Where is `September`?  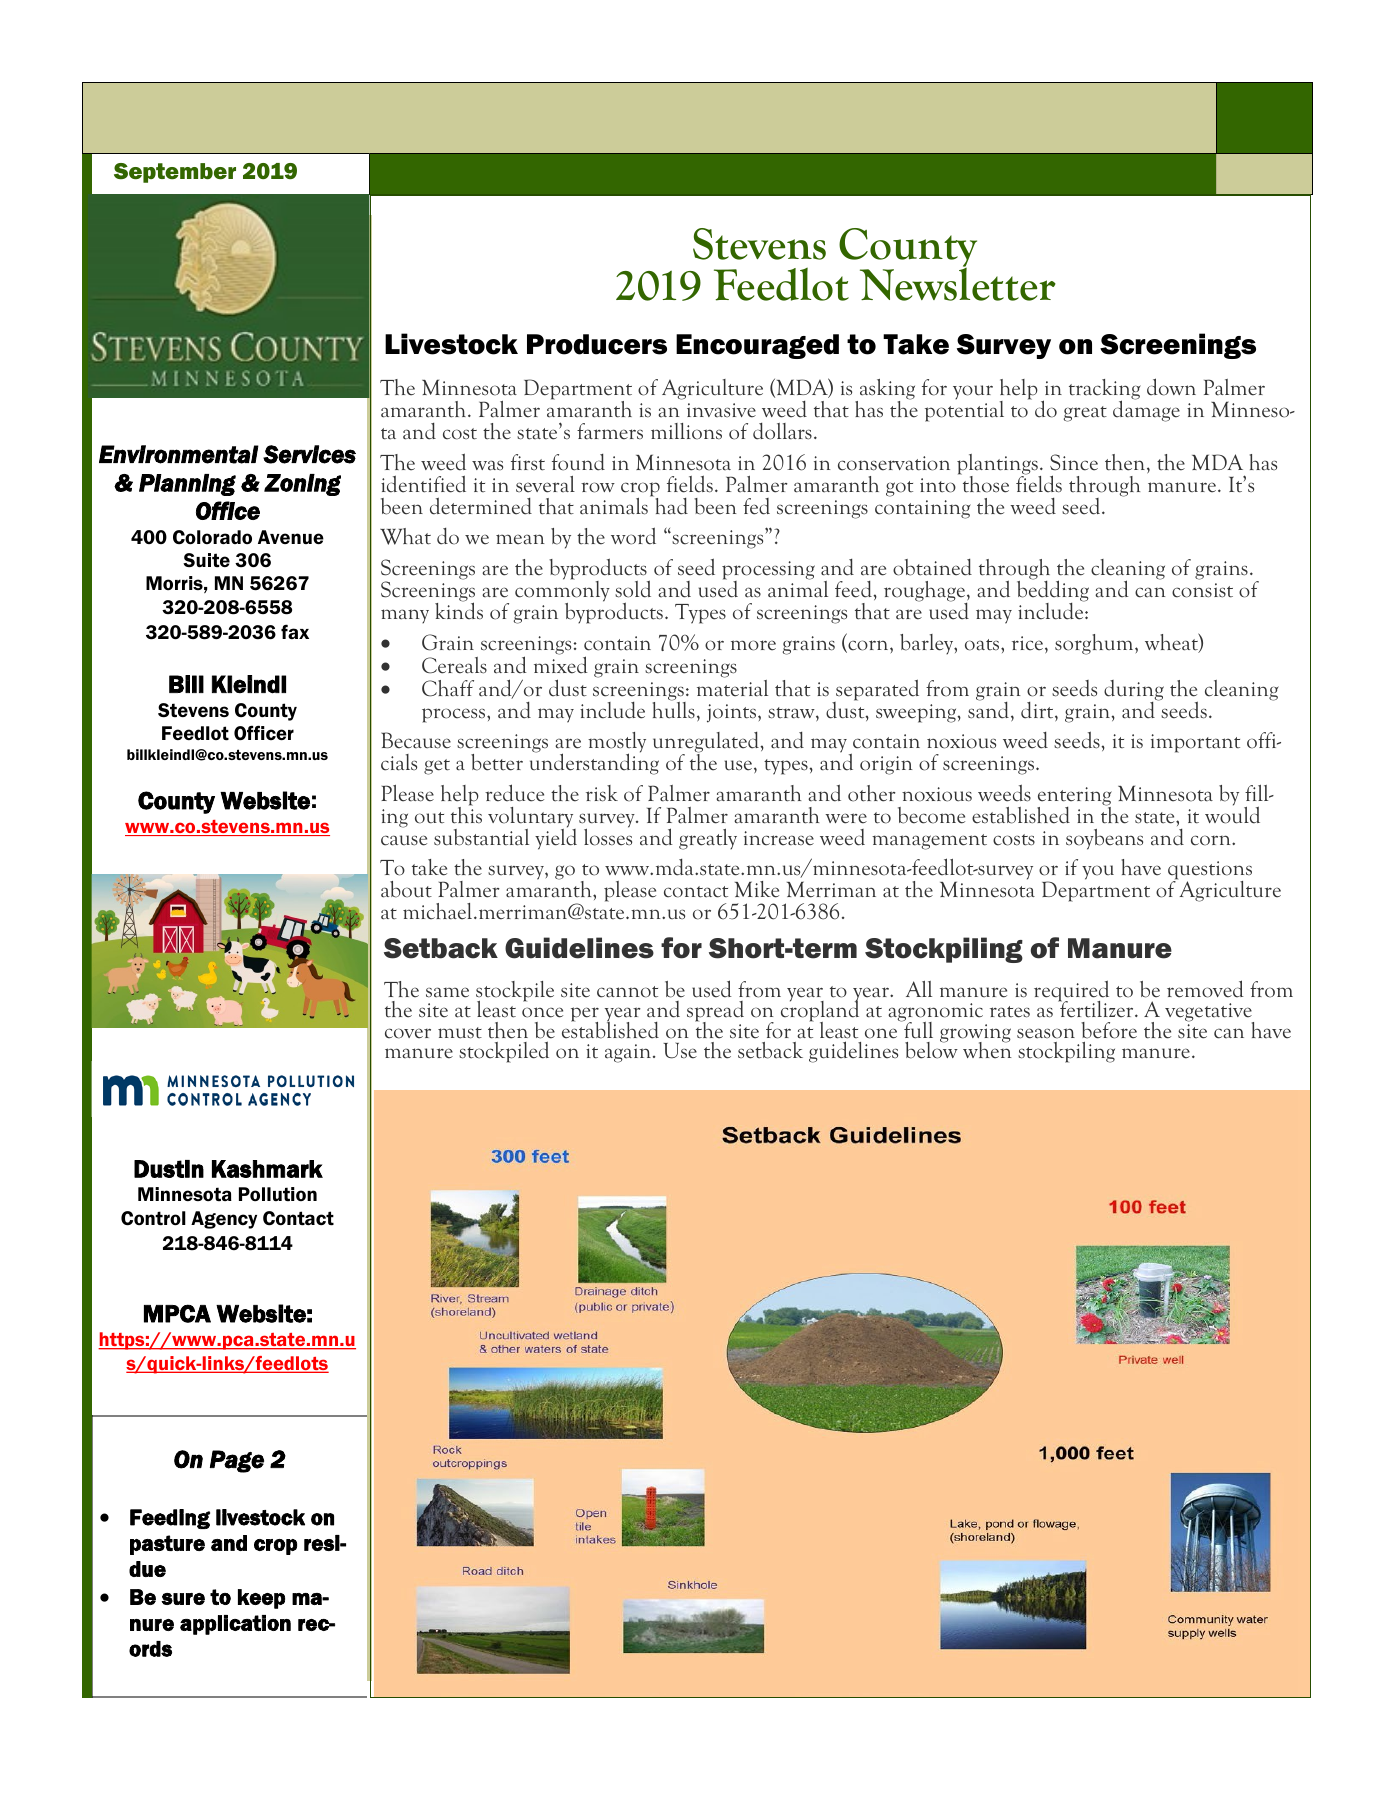
September is located at coordinates (175, 173).
